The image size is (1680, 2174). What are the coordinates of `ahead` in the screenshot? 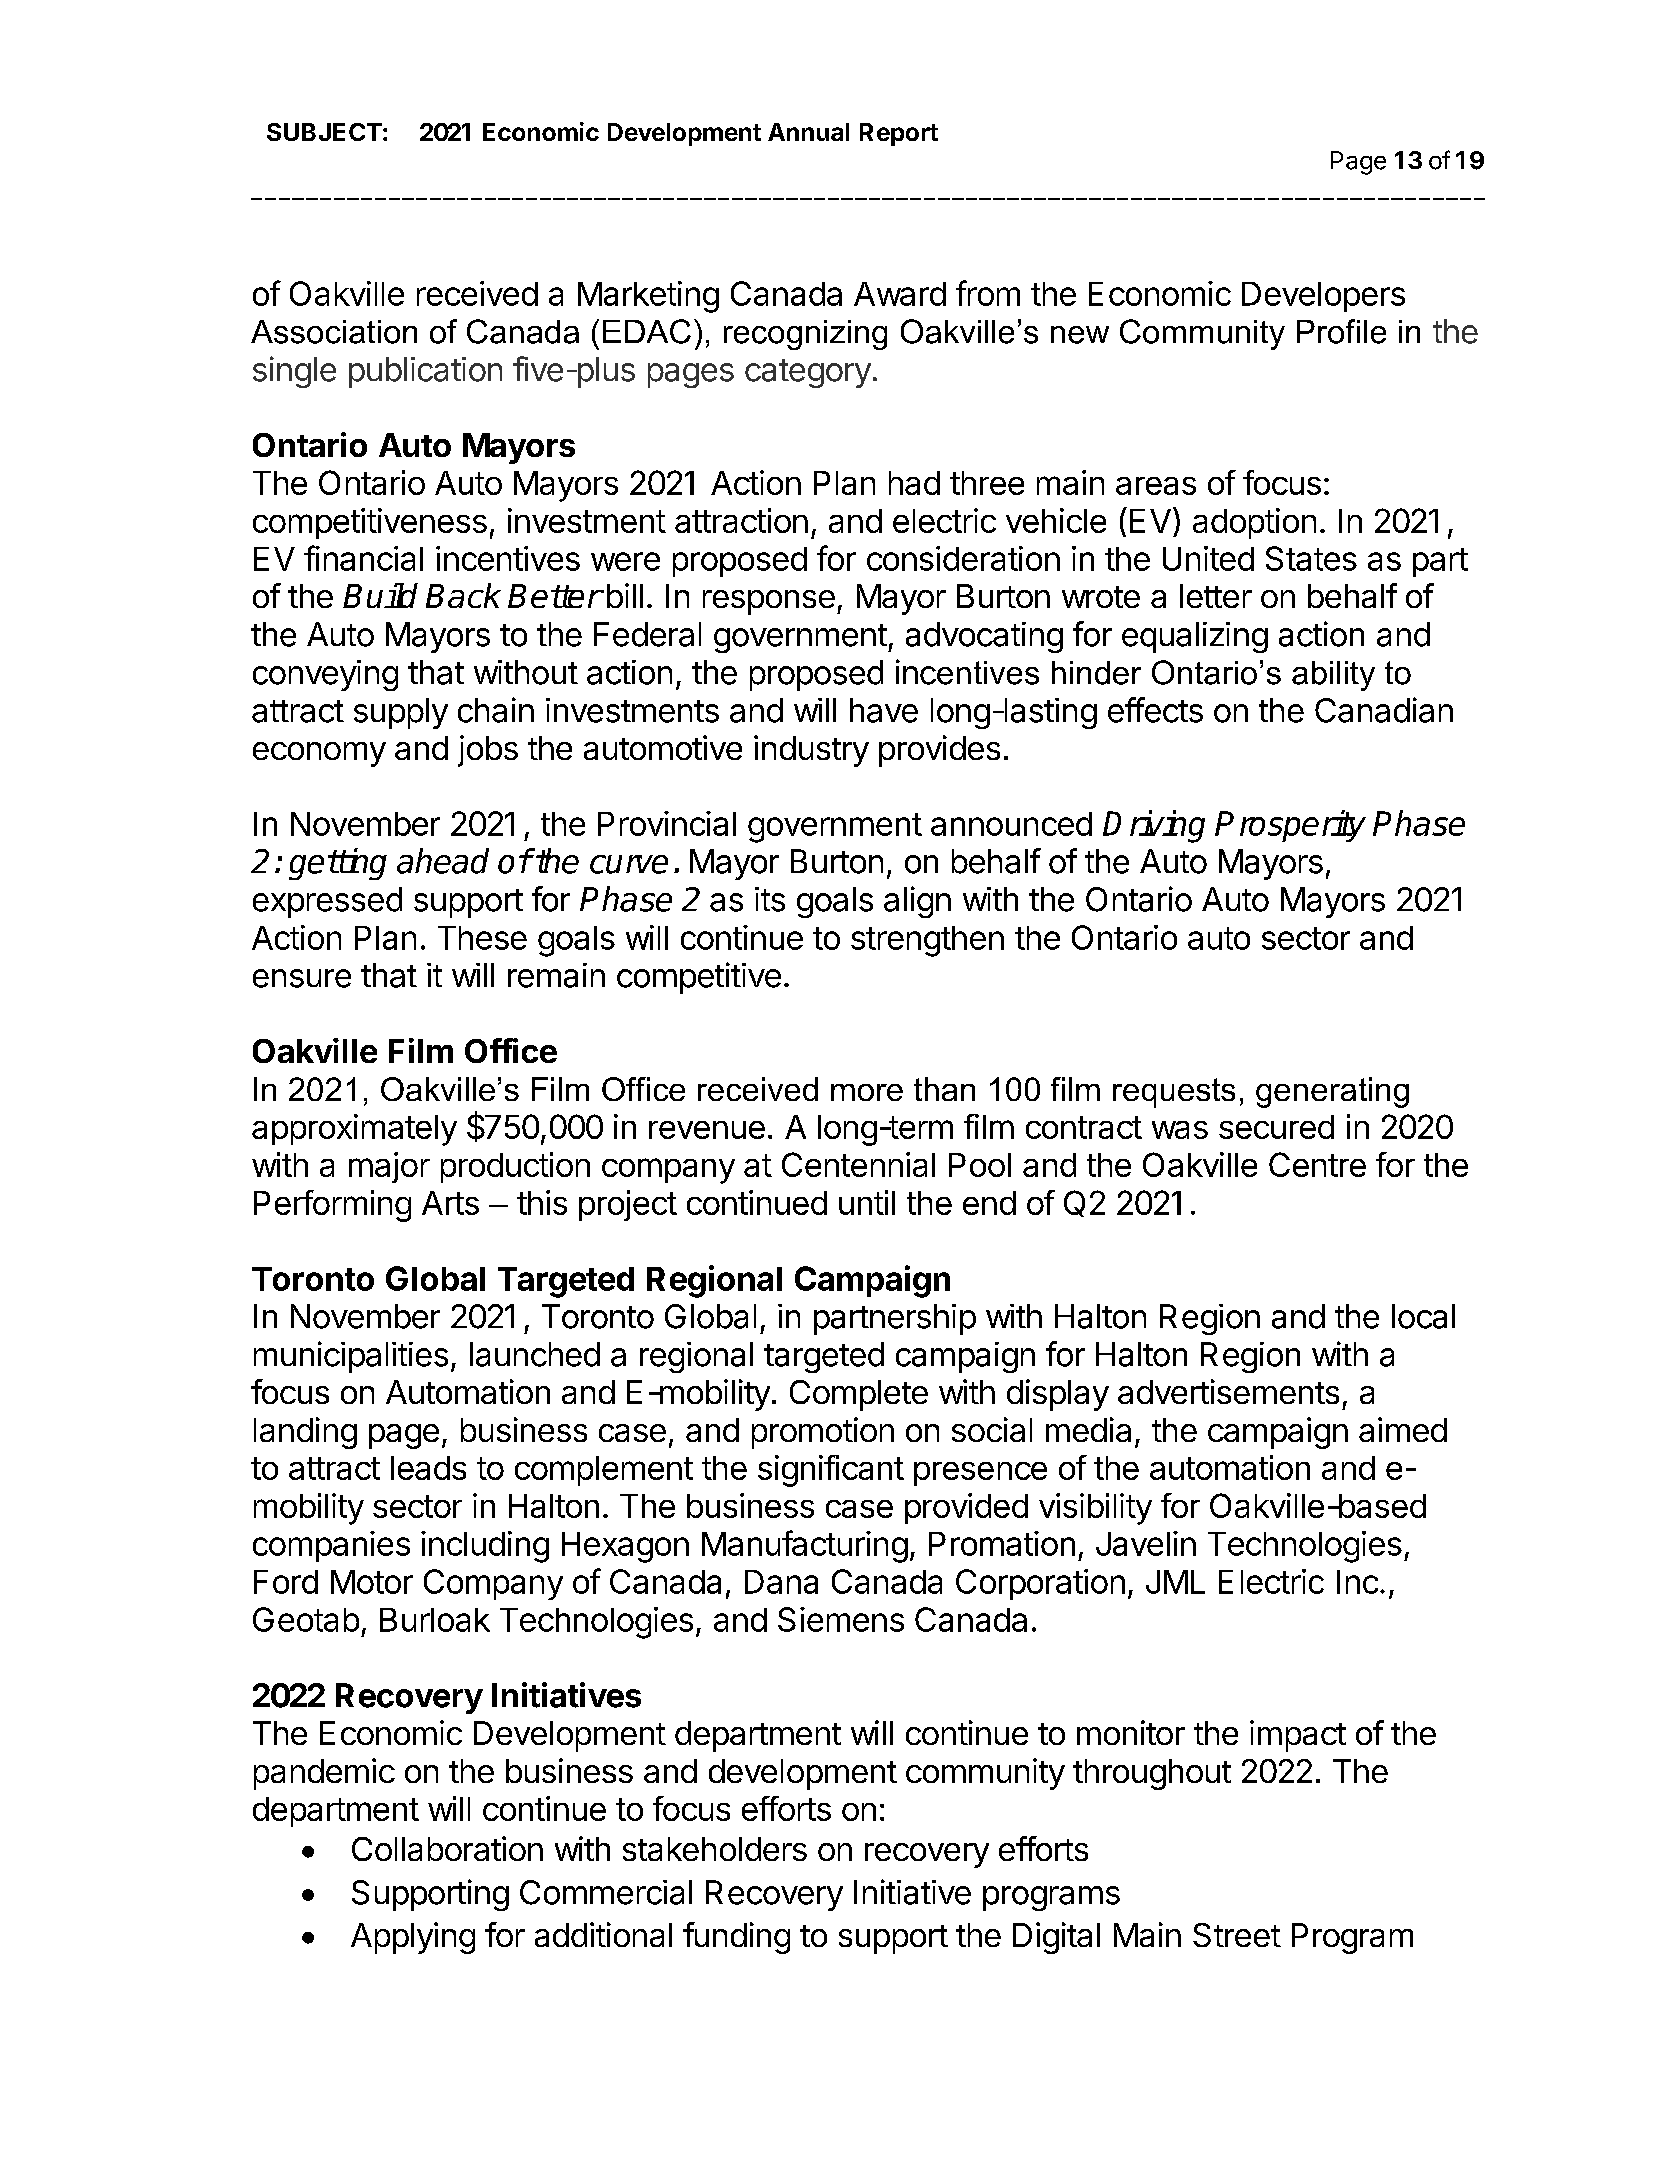 It's located at (443, 861).
